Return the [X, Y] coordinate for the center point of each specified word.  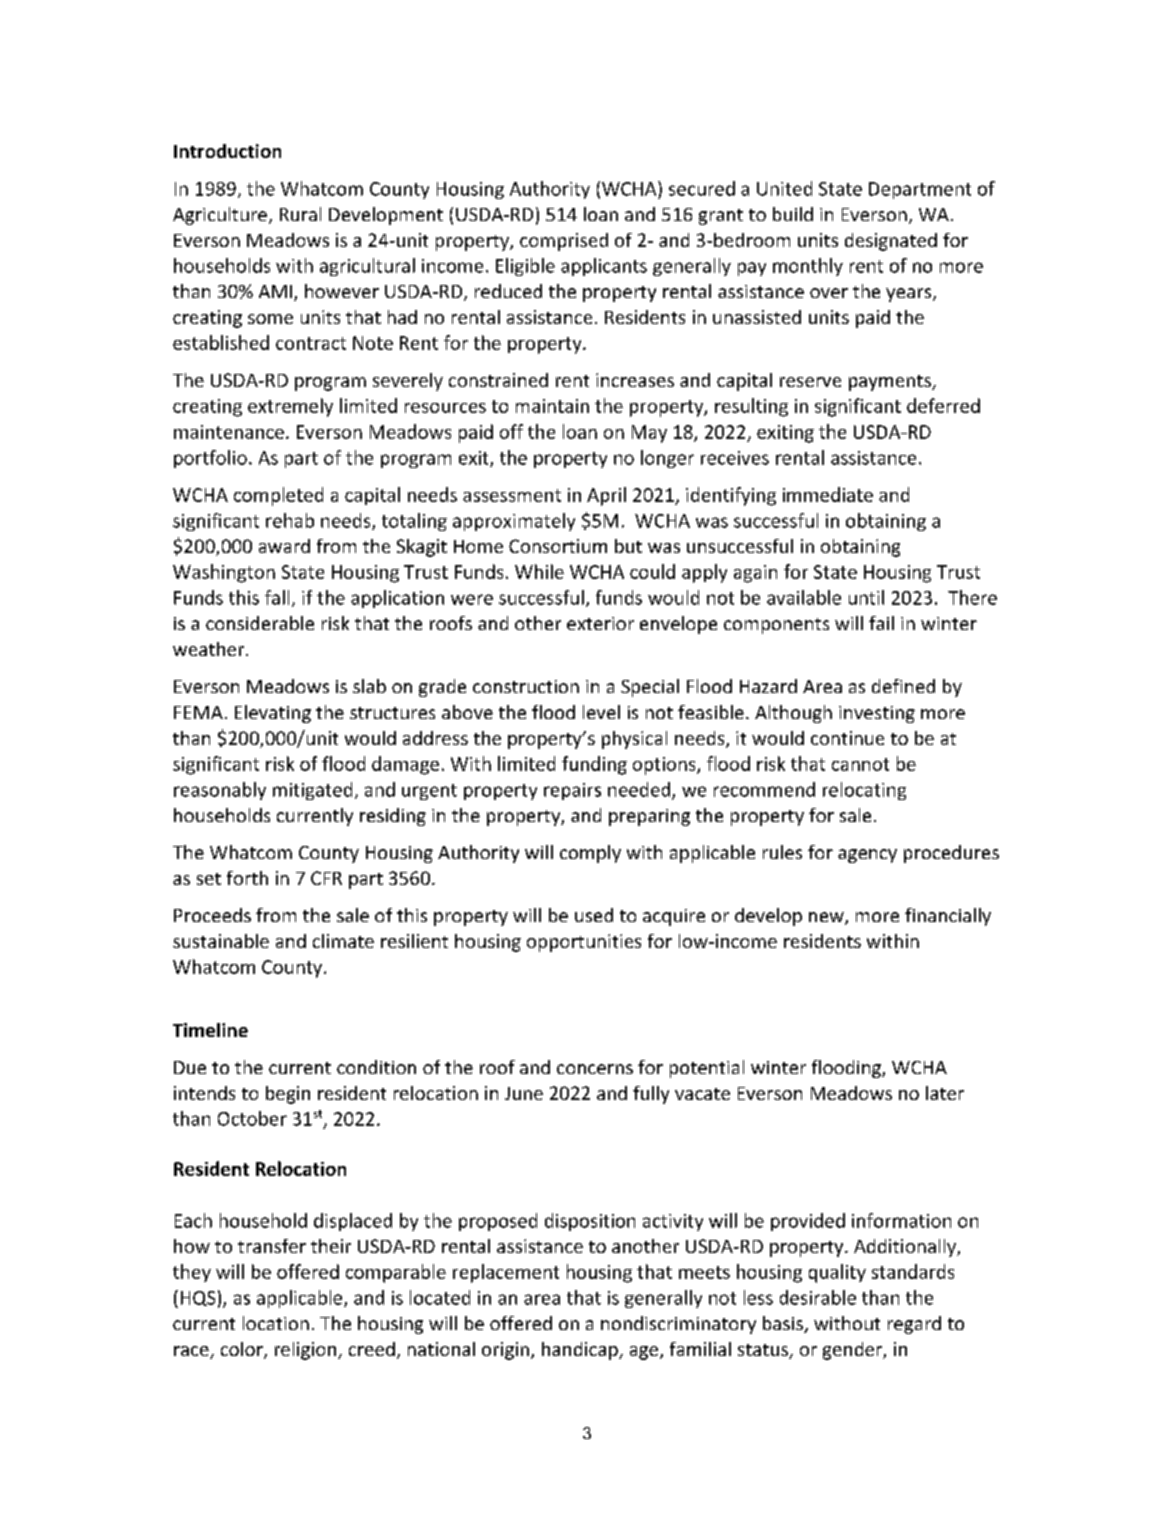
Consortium [558, 546]
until [866, 597]
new [827, 918]
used [594, 915]
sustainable [221, 941]
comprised [564, 242]
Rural [300, 214]
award [284, 546]
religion [307, 1351]
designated [891, 242]
